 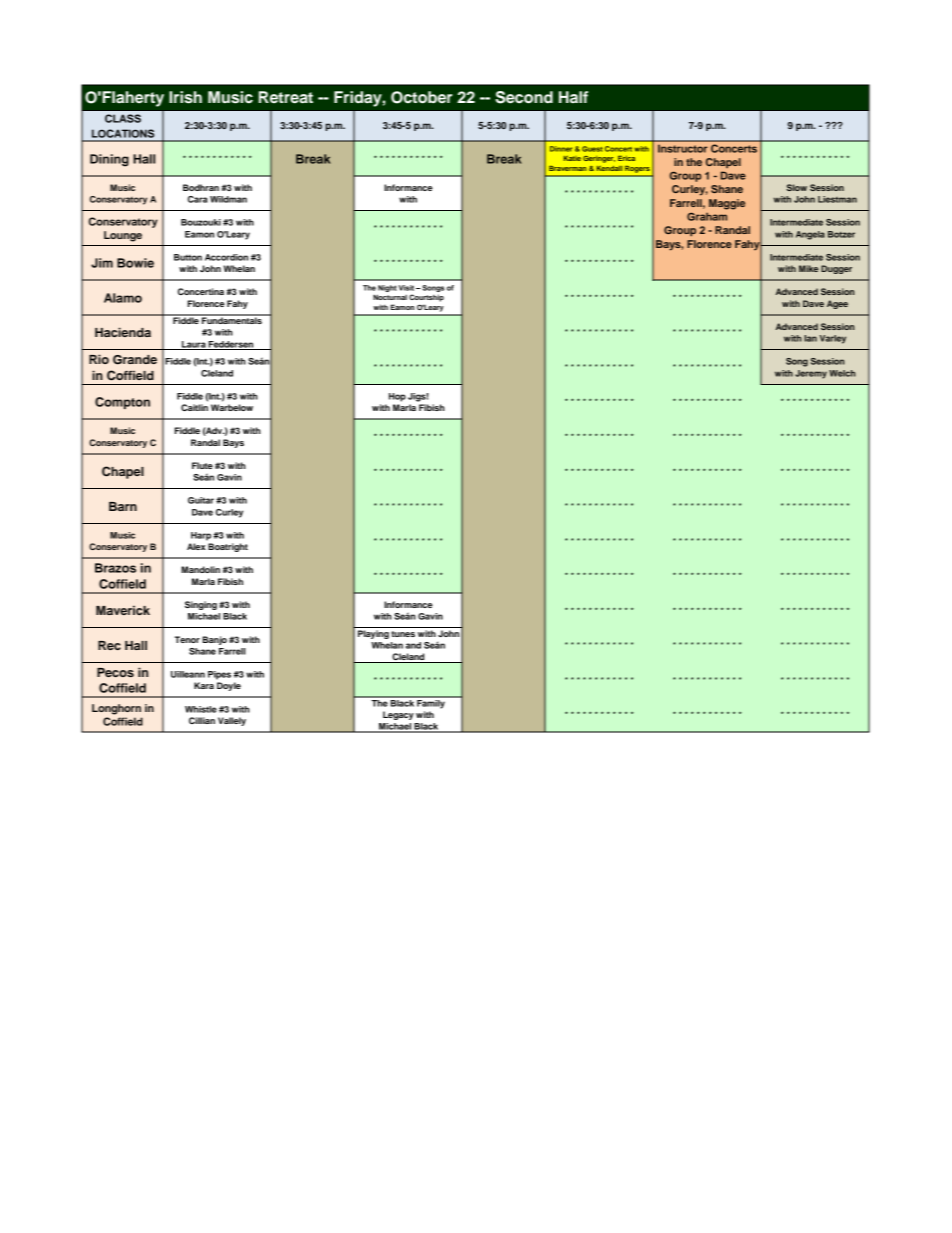 What do you see at coordinates (185, 97) in the image?
I see `Irish` at bounding box center [185, 97].
